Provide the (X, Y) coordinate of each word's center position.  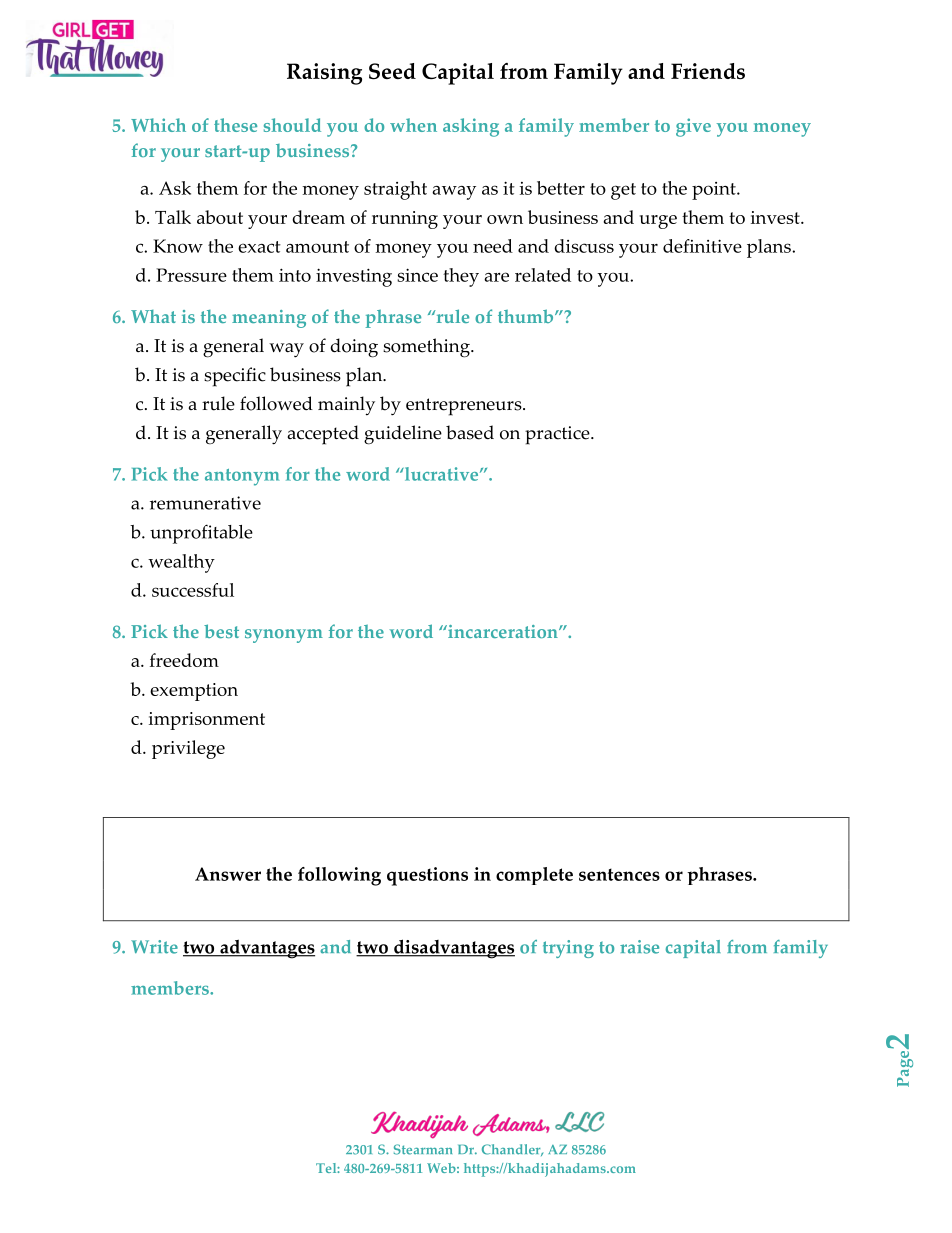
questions (427, 876)
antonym (242, 477)
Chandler (512, 1150)
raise (639, 947)
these (235, 125)
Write (154, 947)
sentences (619, 874)
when (413, 125)
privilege (188, 749)
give (693, 127)
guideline (403, 435)
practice (558, 435)
